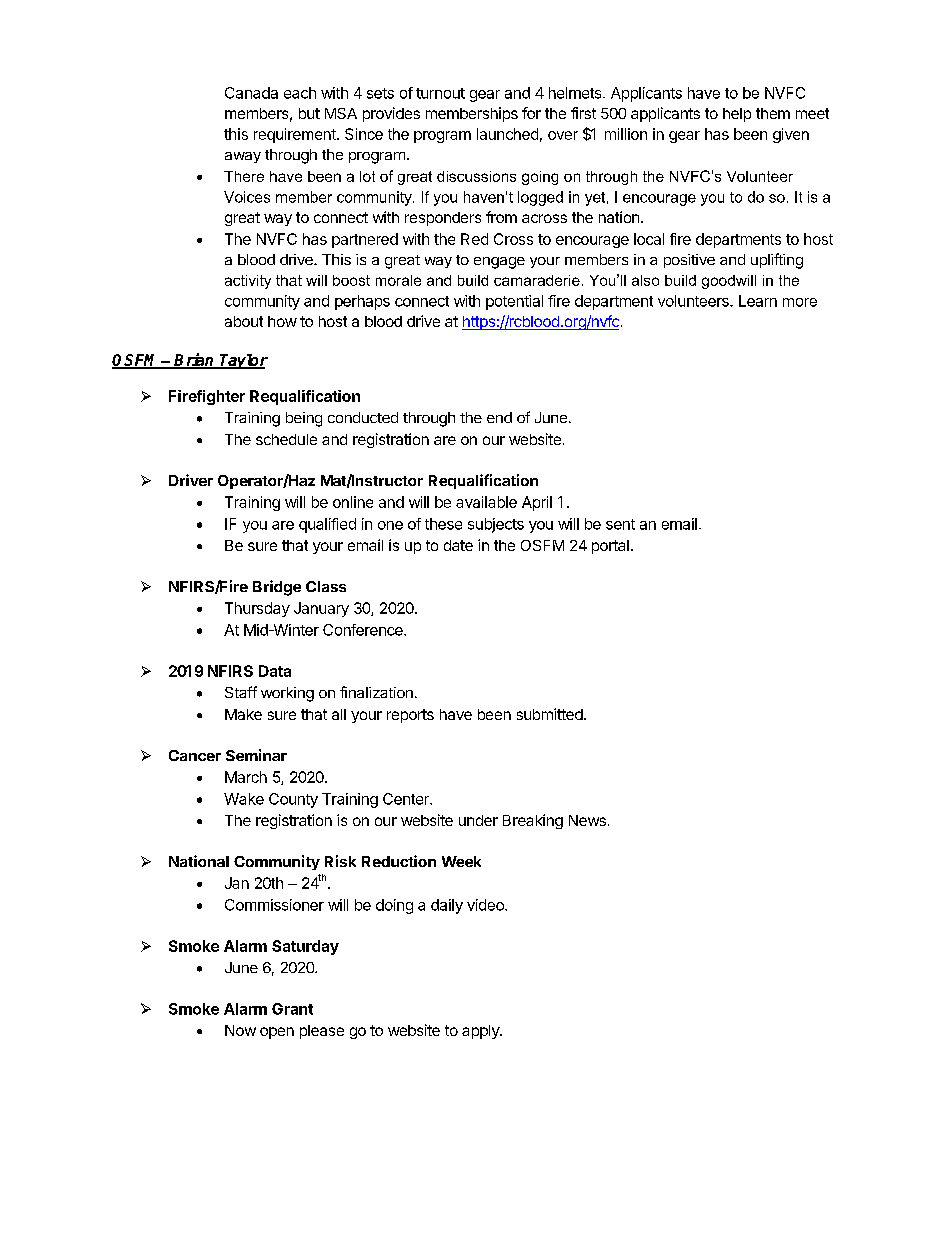 The image size is (952, 1233). I want to click on requirement, so click(296, 135).
